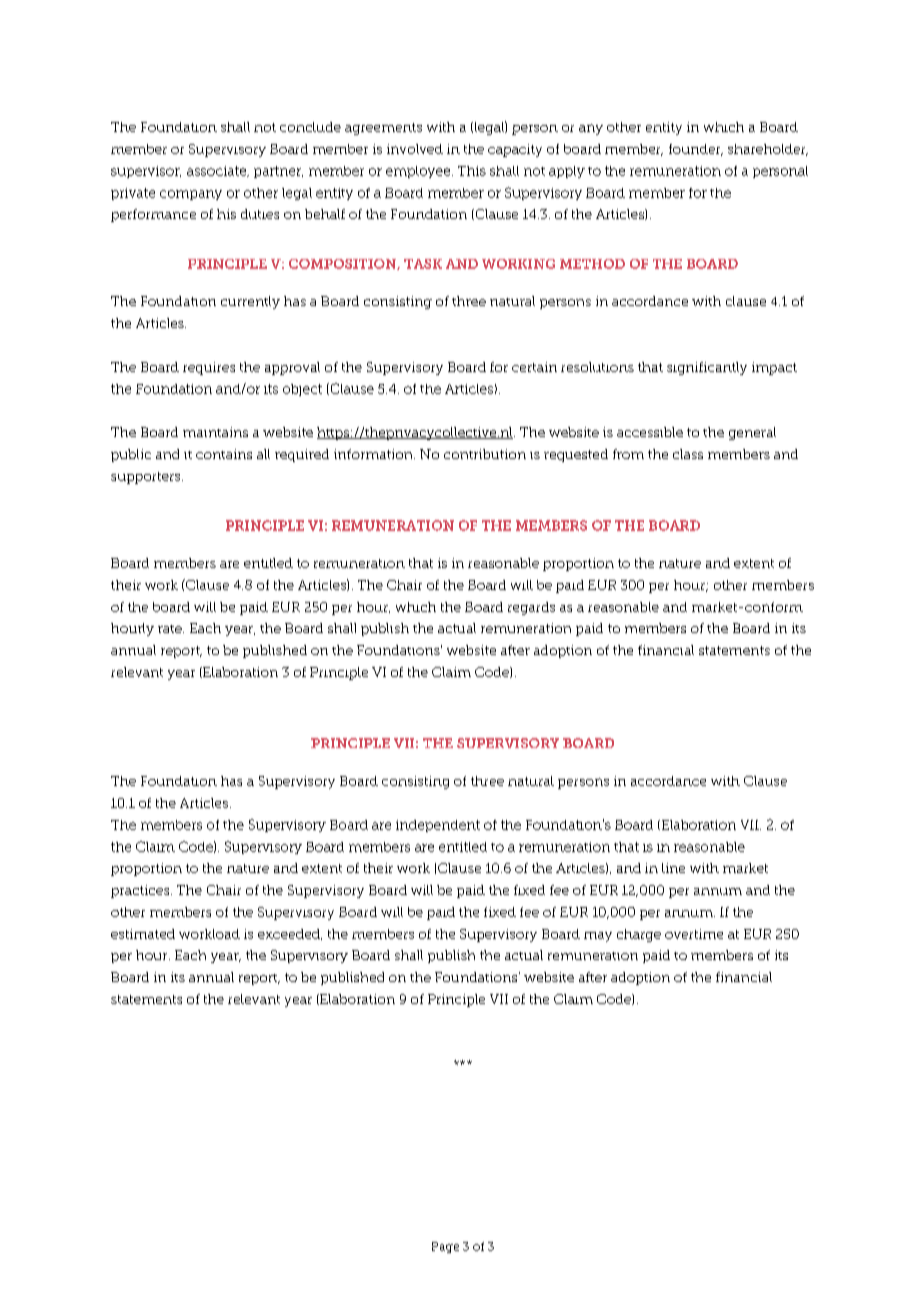  Describe the element at coordinates (598, 937) in the image. I see `may` at that location.
